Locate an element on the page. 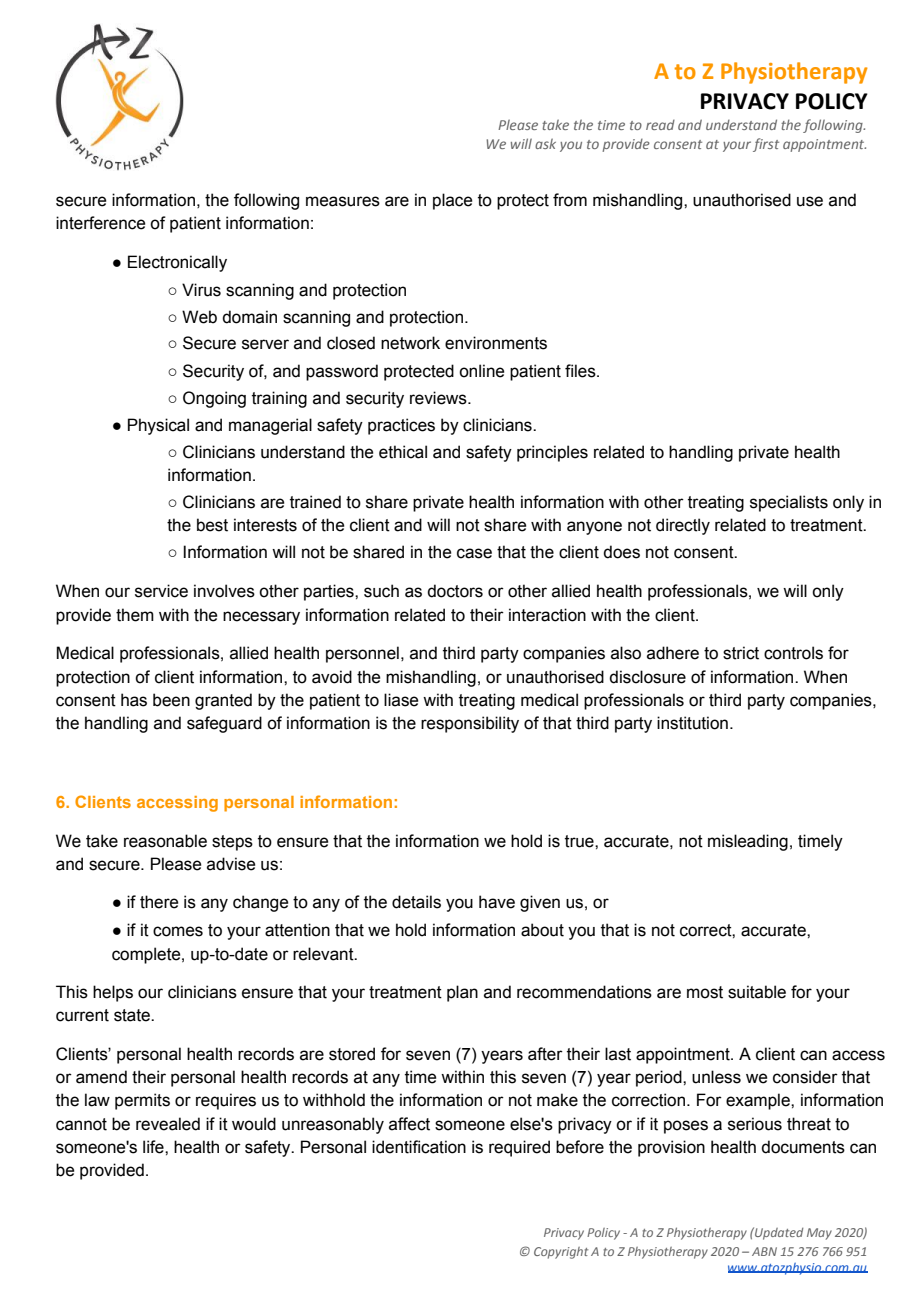  doctors is located at coordinates (455, 591).
